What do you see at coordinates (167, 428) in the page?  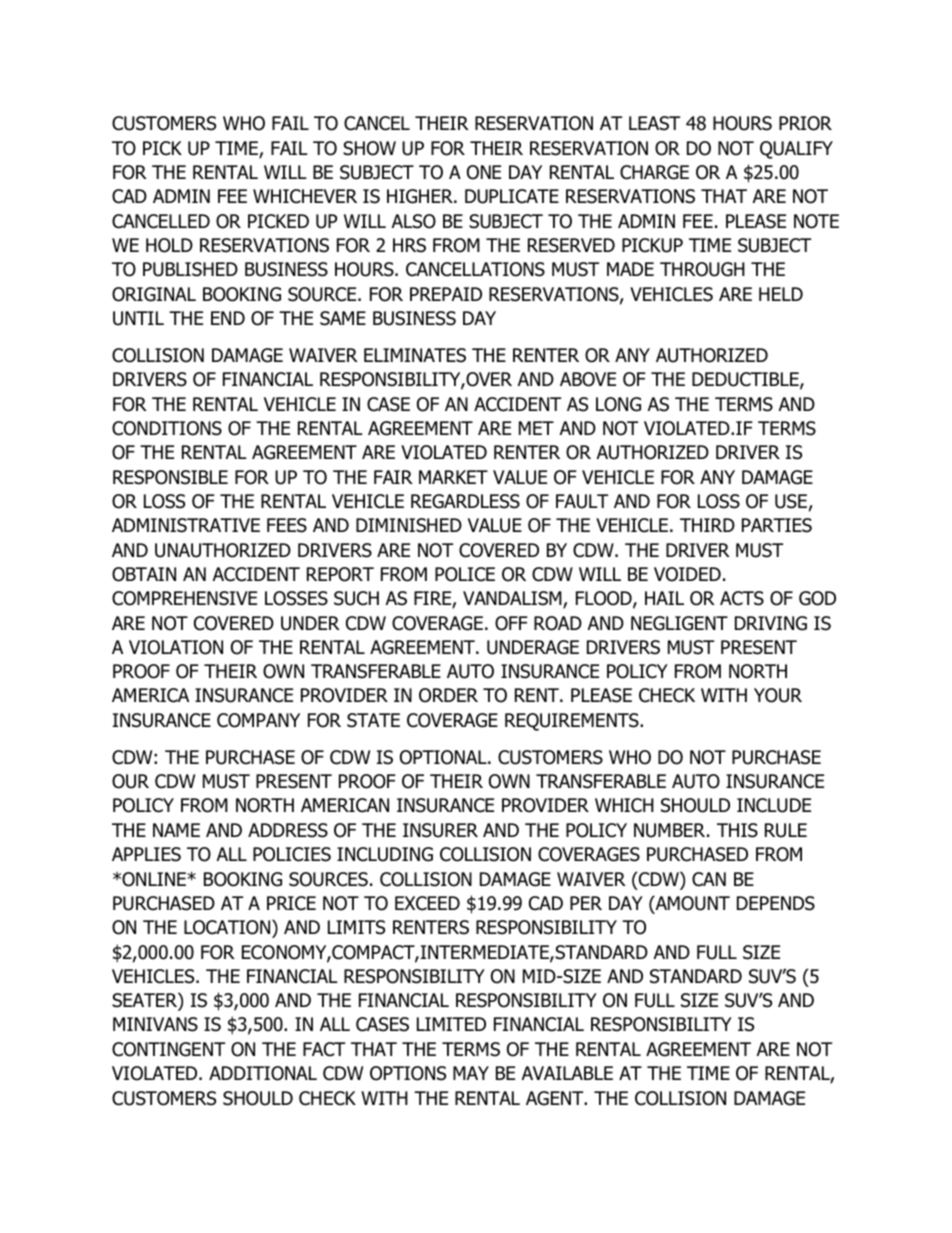 I see `CONDITIONS` at bounding box center [167, 428].
